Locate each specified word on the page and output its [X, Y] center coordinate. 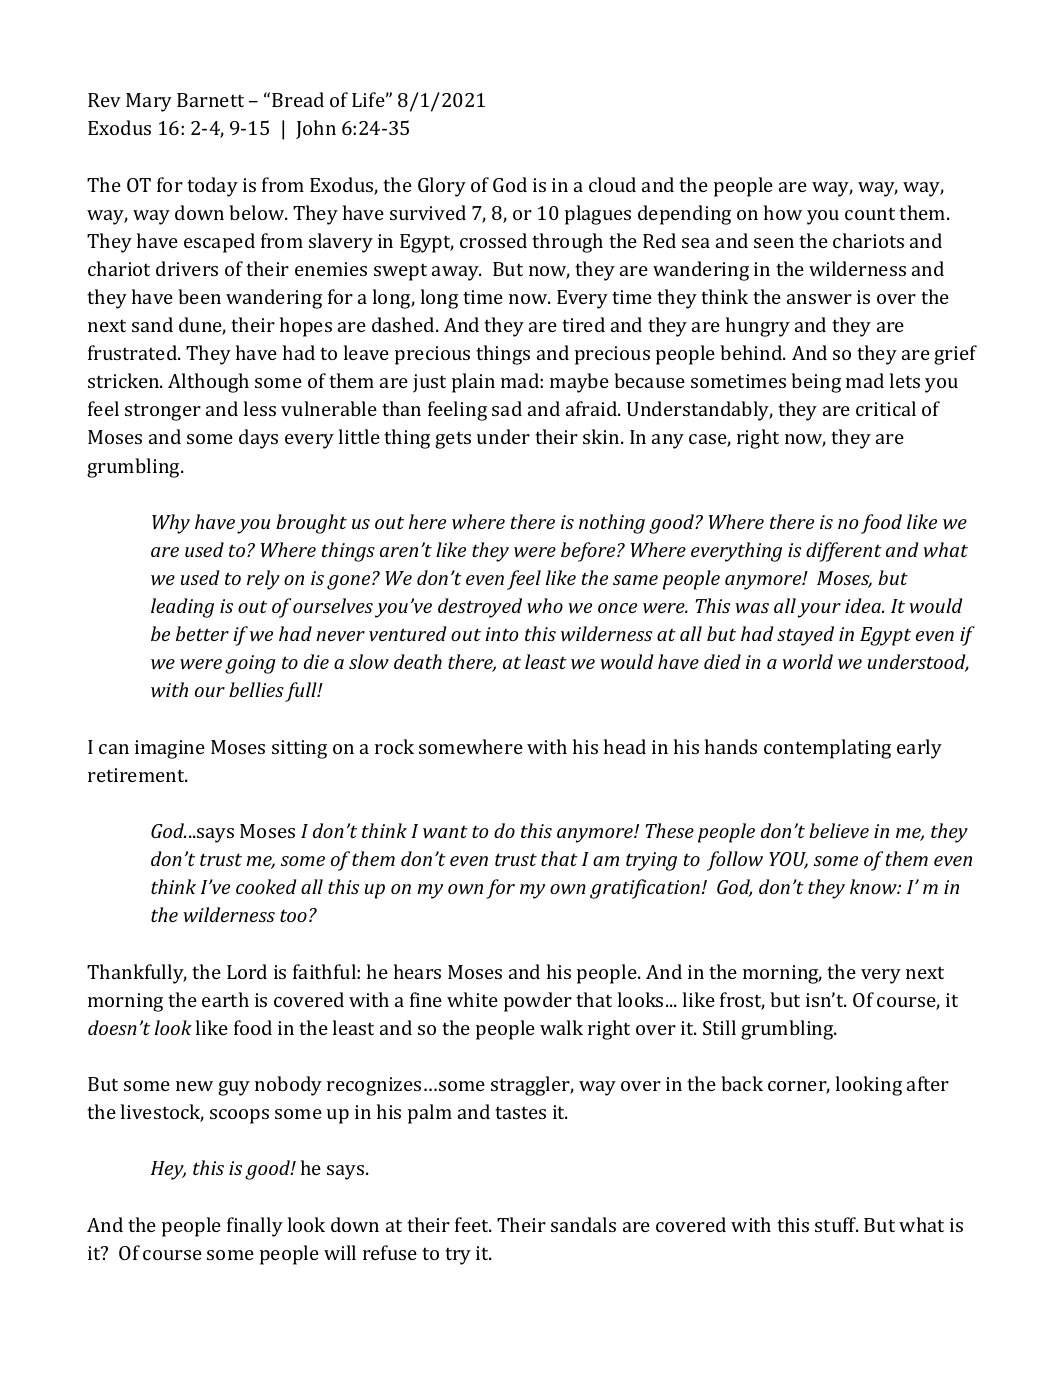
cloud [612, 184]
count [870, 213]
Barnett [210, 100]
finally [255, 1227]
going [250, 664]
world [807, 661]
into [502, 634]
